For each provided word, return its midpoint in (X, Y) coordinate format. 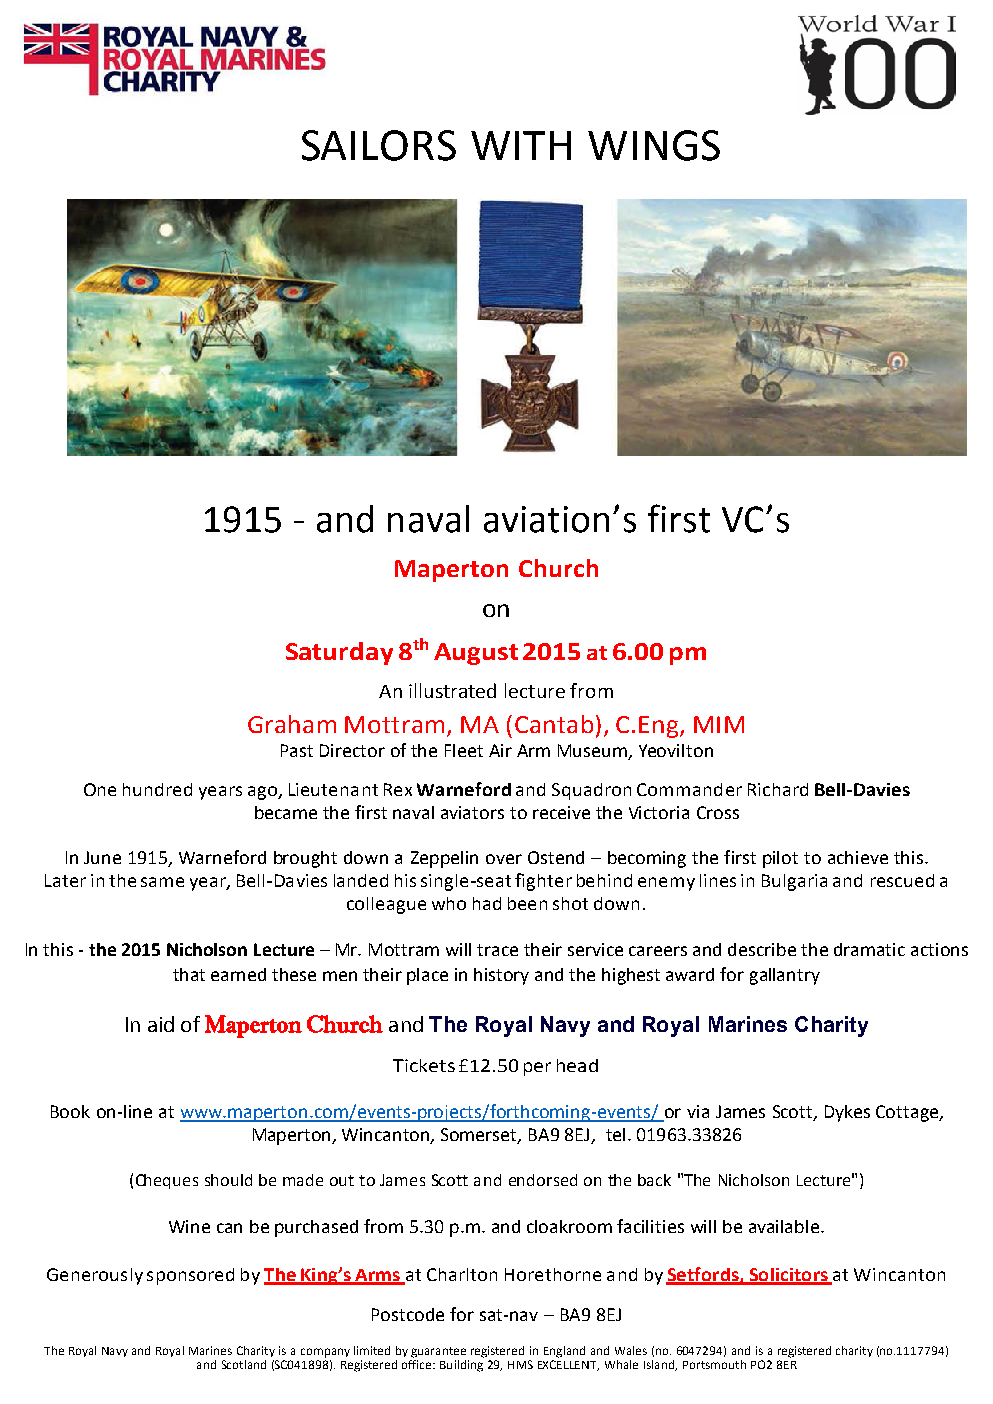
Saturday (339, 653)
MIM (719, 724)
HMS (520, 1364)
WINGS (654, 145)
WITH (521, 145)
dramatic (869, 949)
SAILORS (379, 145)
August (476, 654)
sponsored (190, 1276)
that (189, 974)
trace (497, 950)
